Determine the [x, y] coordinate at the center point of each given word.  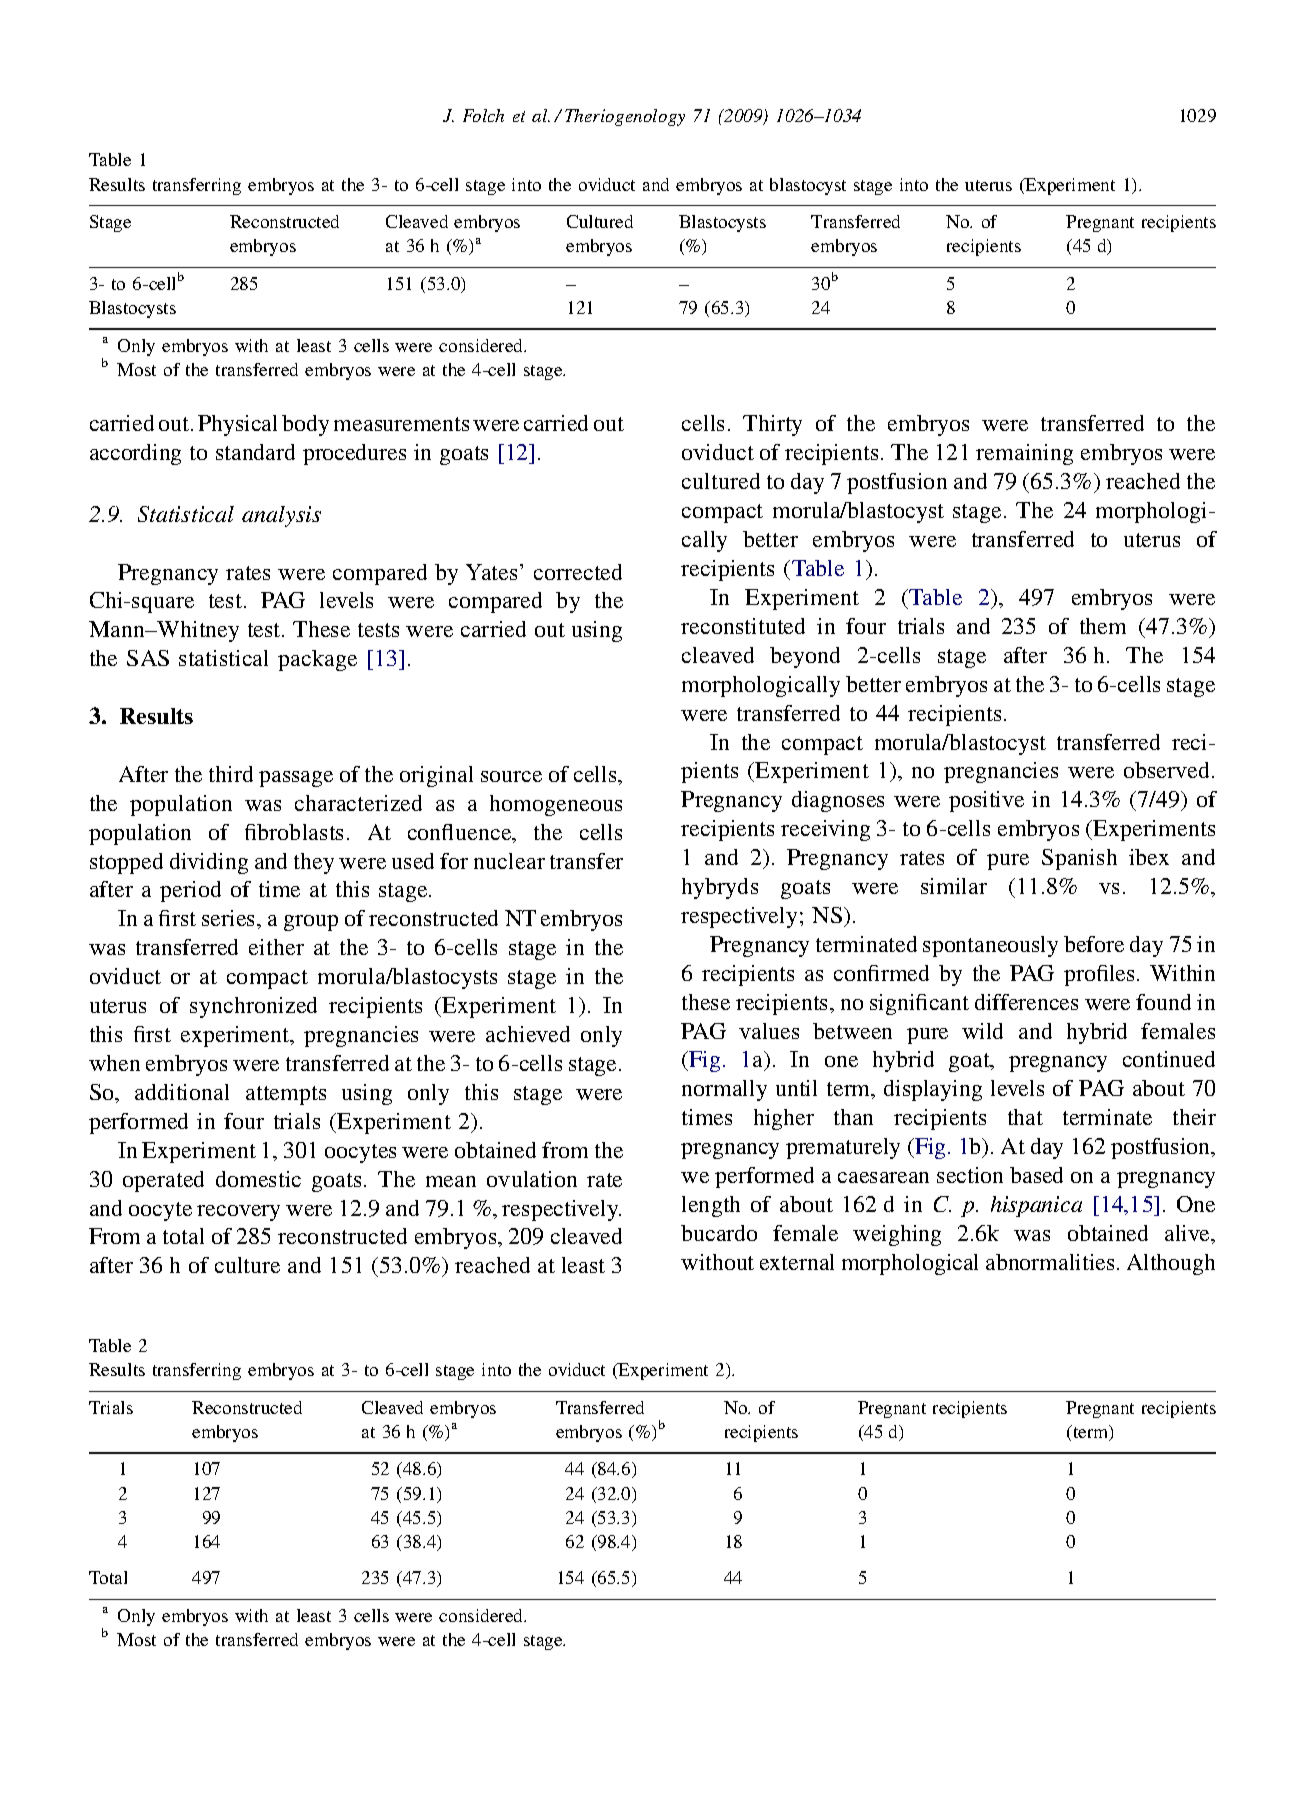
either [276, 947]
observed [1168, 770]
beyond [805, 657]
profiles [1099, 975]
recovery [238, 1213]
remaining [1024, 454]
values [769, 1031]
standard [255, 452]
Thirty [772, 425]
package [317, 660]
